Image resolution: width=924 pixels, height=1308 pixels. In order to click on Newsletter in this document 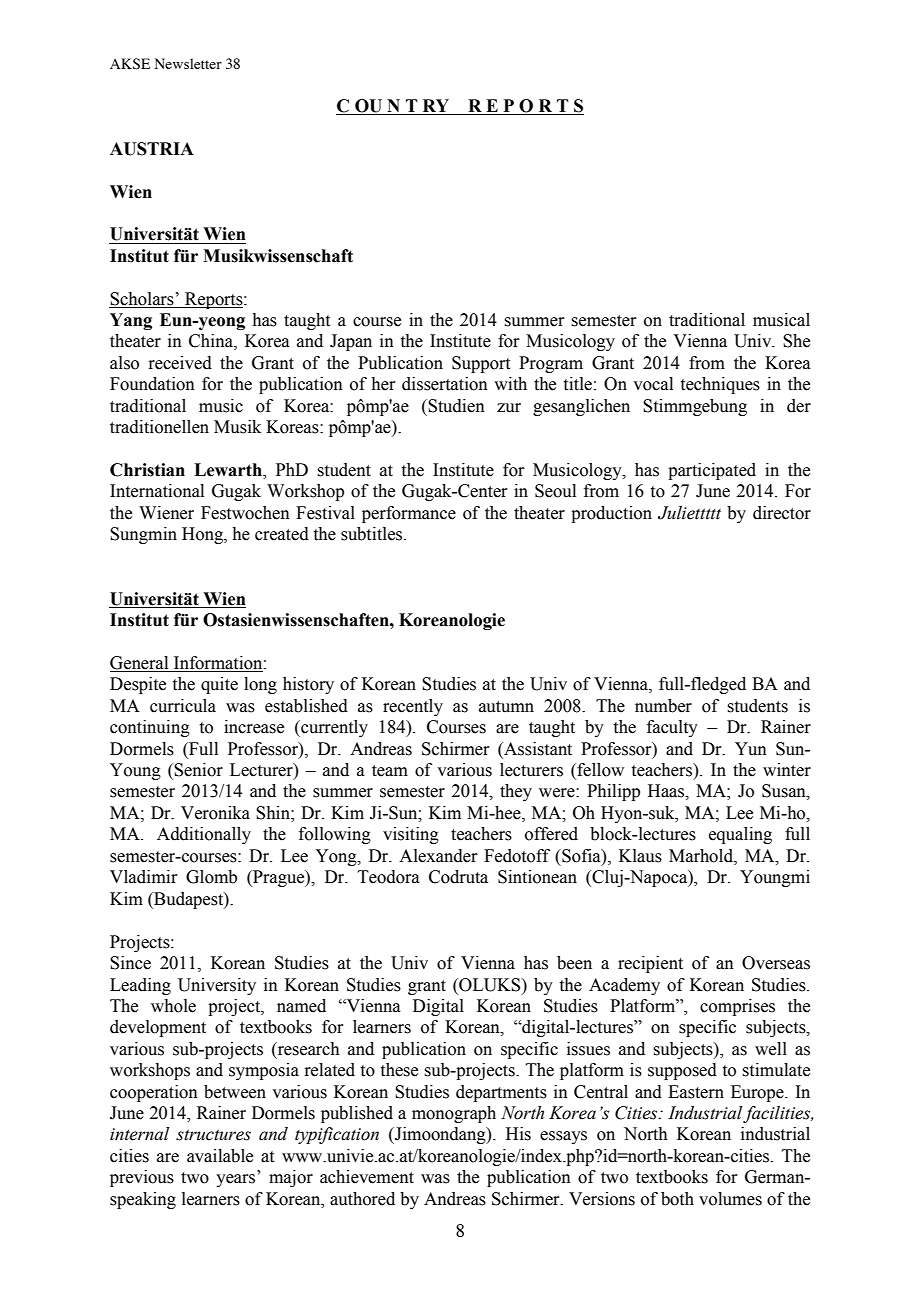, I will do `click(188, 63)`.
